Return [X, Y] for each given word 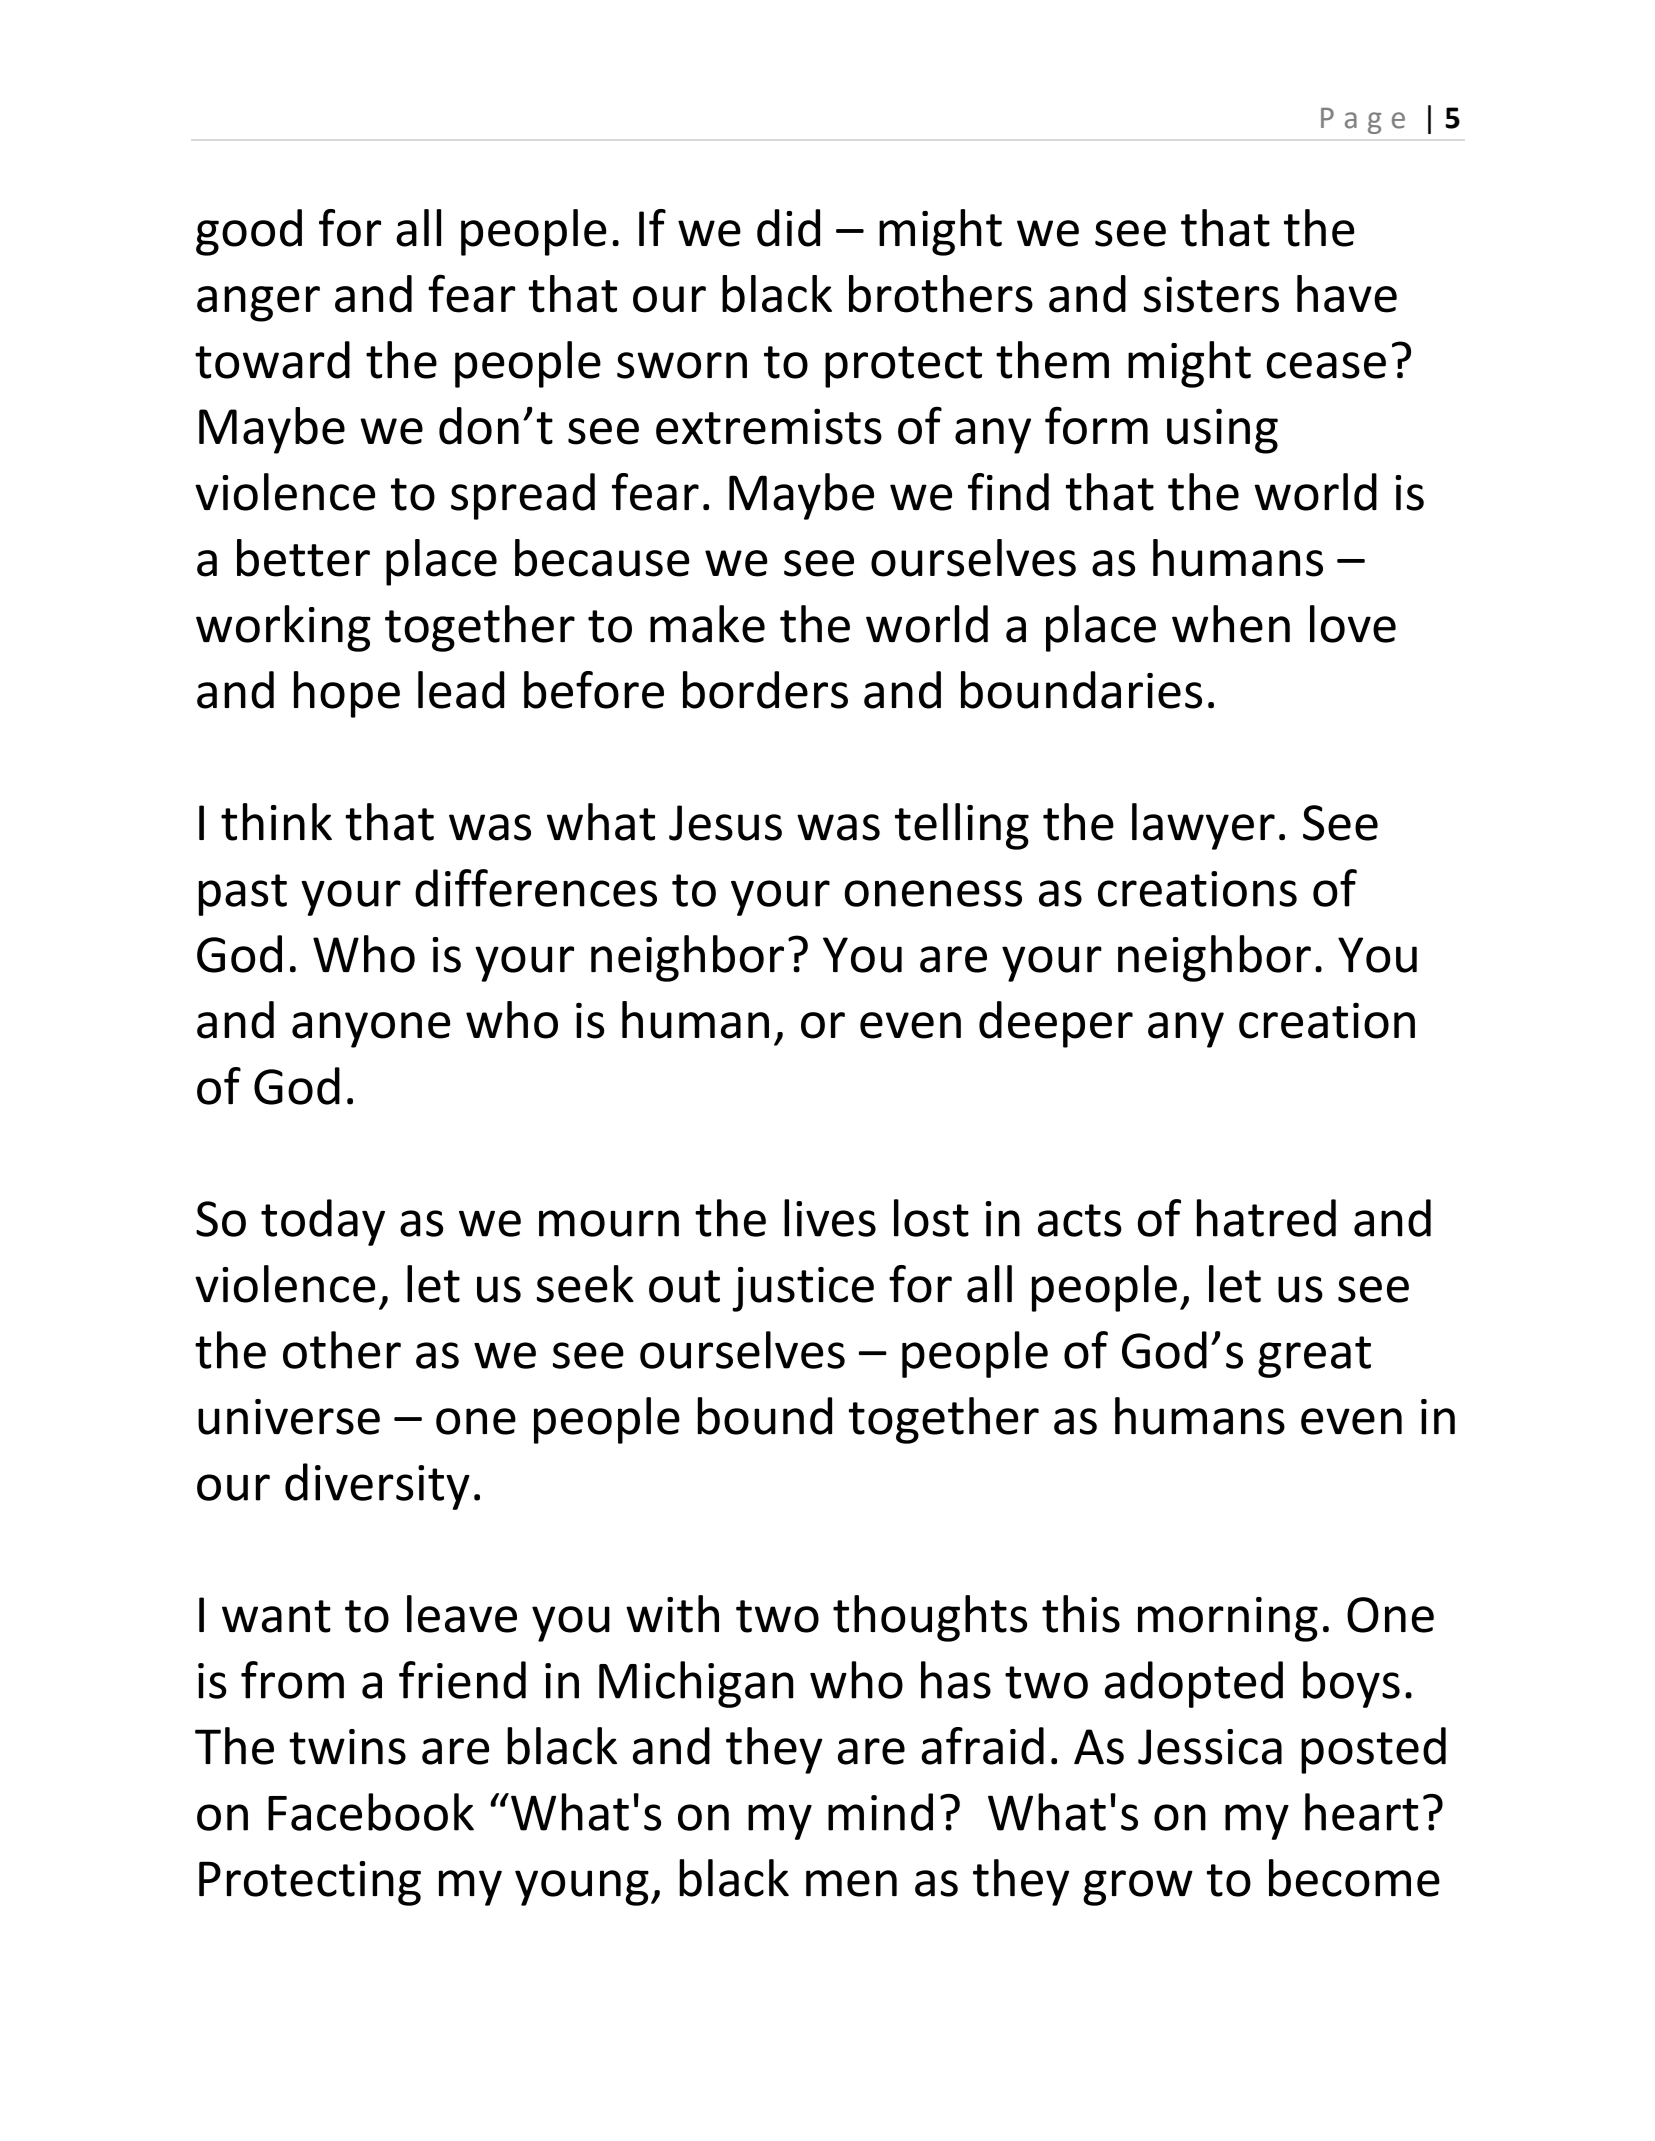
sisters [1211, 294]
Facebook [371, 1812]
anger [258, 304]
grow [1138, 1888]
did [788, 228]
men [851, 1883]
